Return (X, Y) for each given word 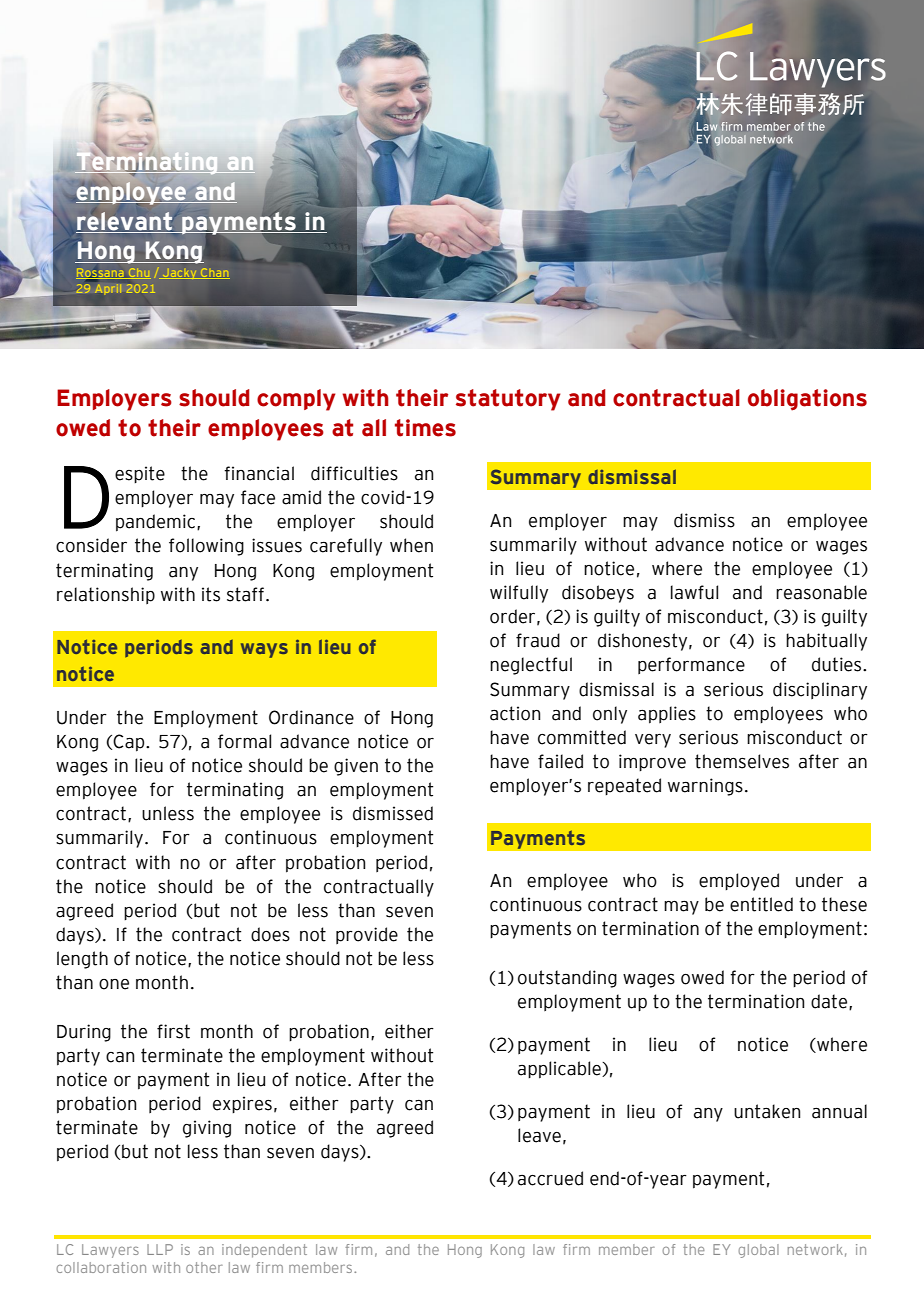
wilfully (519, 594)
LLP (160, 1249)
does (270, 934)
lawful (694, 592)
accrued (550, 1178)
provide (367, 935)
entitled (761, 904)
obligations (807, 400)
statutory (508, 400)
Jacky (179, 274)
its (211, 594)
